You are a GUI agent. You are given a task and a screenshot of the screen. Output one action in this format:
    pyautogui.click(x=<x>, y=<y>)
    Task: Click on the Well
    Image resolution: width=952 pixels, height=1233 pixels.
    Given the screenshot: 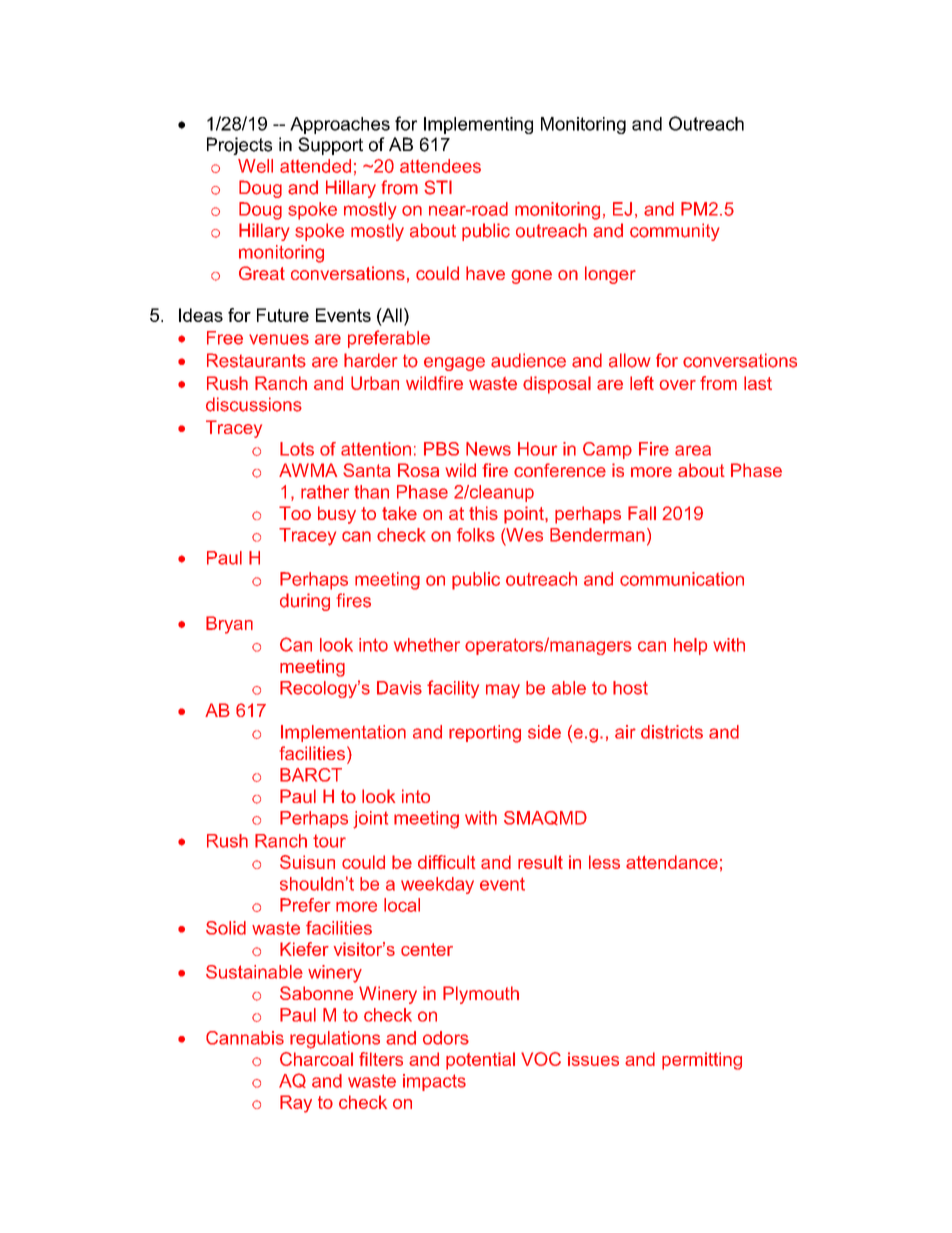 What is the action you would take?
    pyautogui.click(x=255, y=166)
